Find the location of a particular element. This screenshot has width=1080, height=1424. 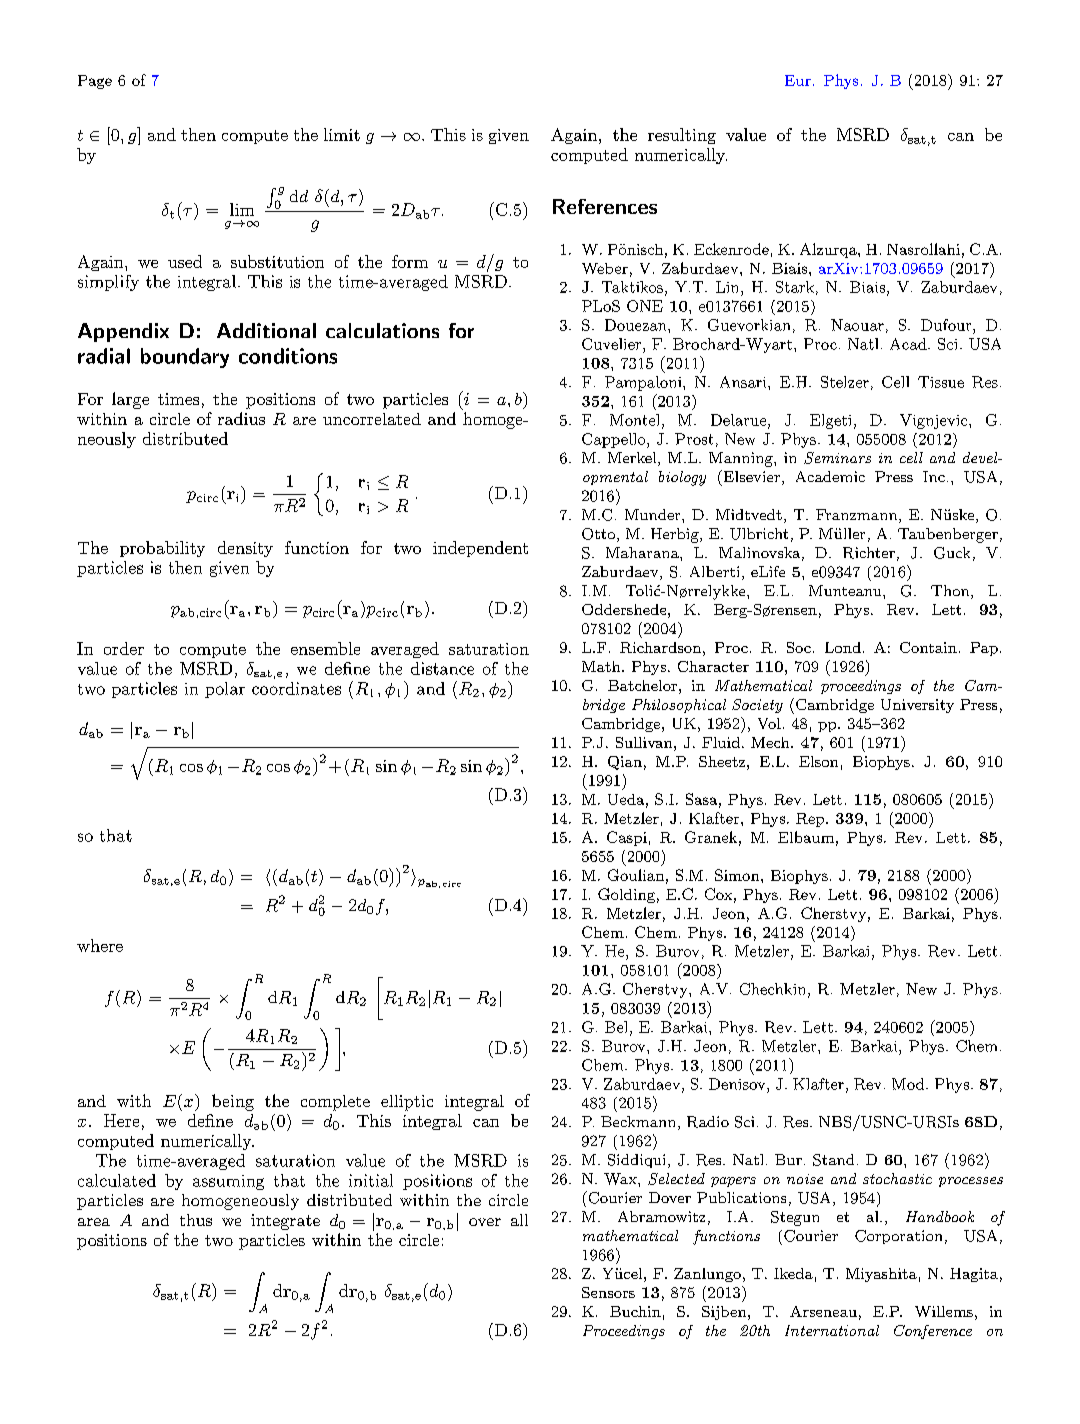

being is located at coordinates (233, 1102).
